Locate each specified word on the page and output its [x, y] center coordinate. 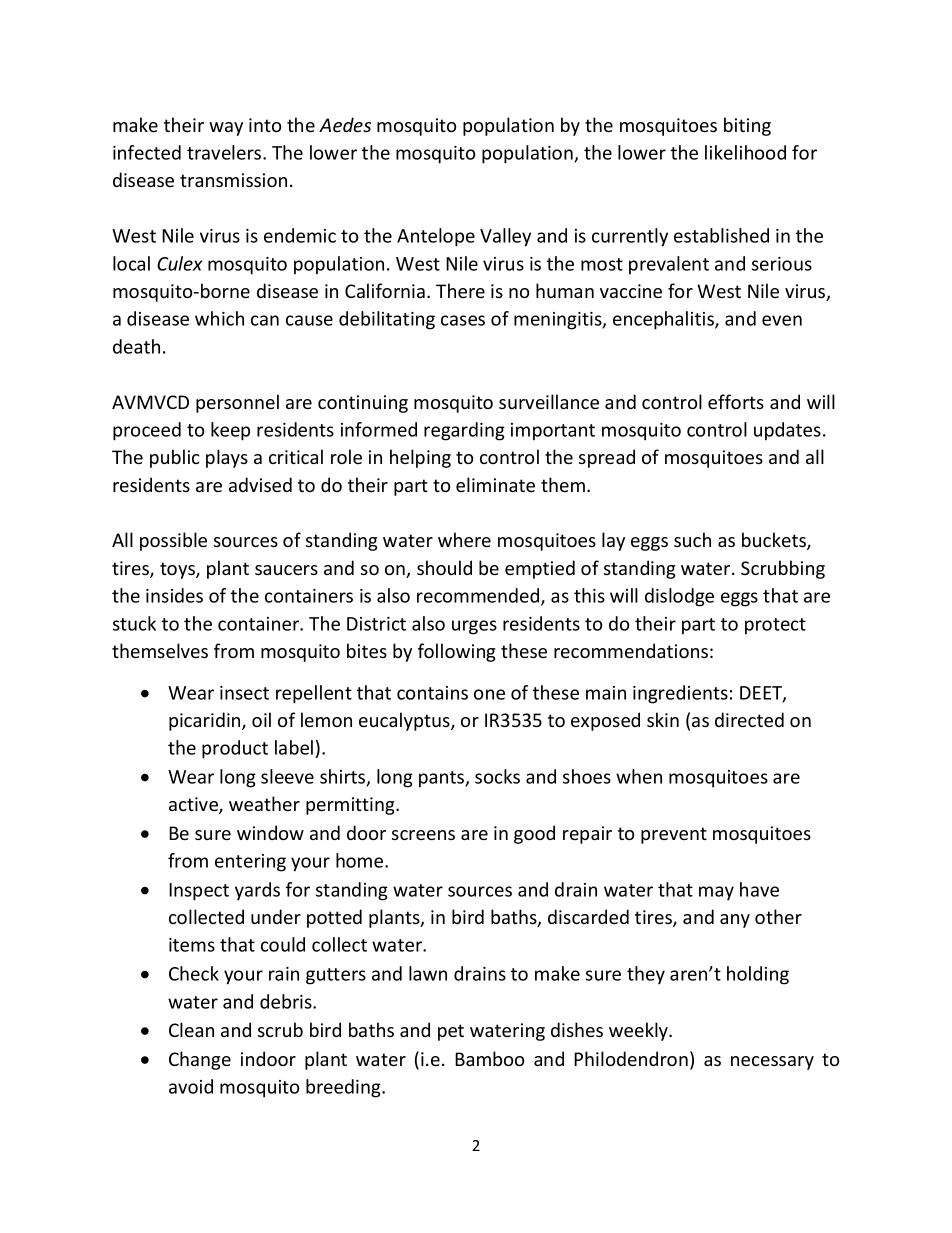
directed [749, 719]
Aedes [345, 124]
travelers [225, 152]
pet [451, 1032]
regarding [464, 431]
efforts [736, 401]
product [235, 749]
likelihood [745, 152]
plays [227, 458]
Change [200, 1060]
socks [497, 776]
